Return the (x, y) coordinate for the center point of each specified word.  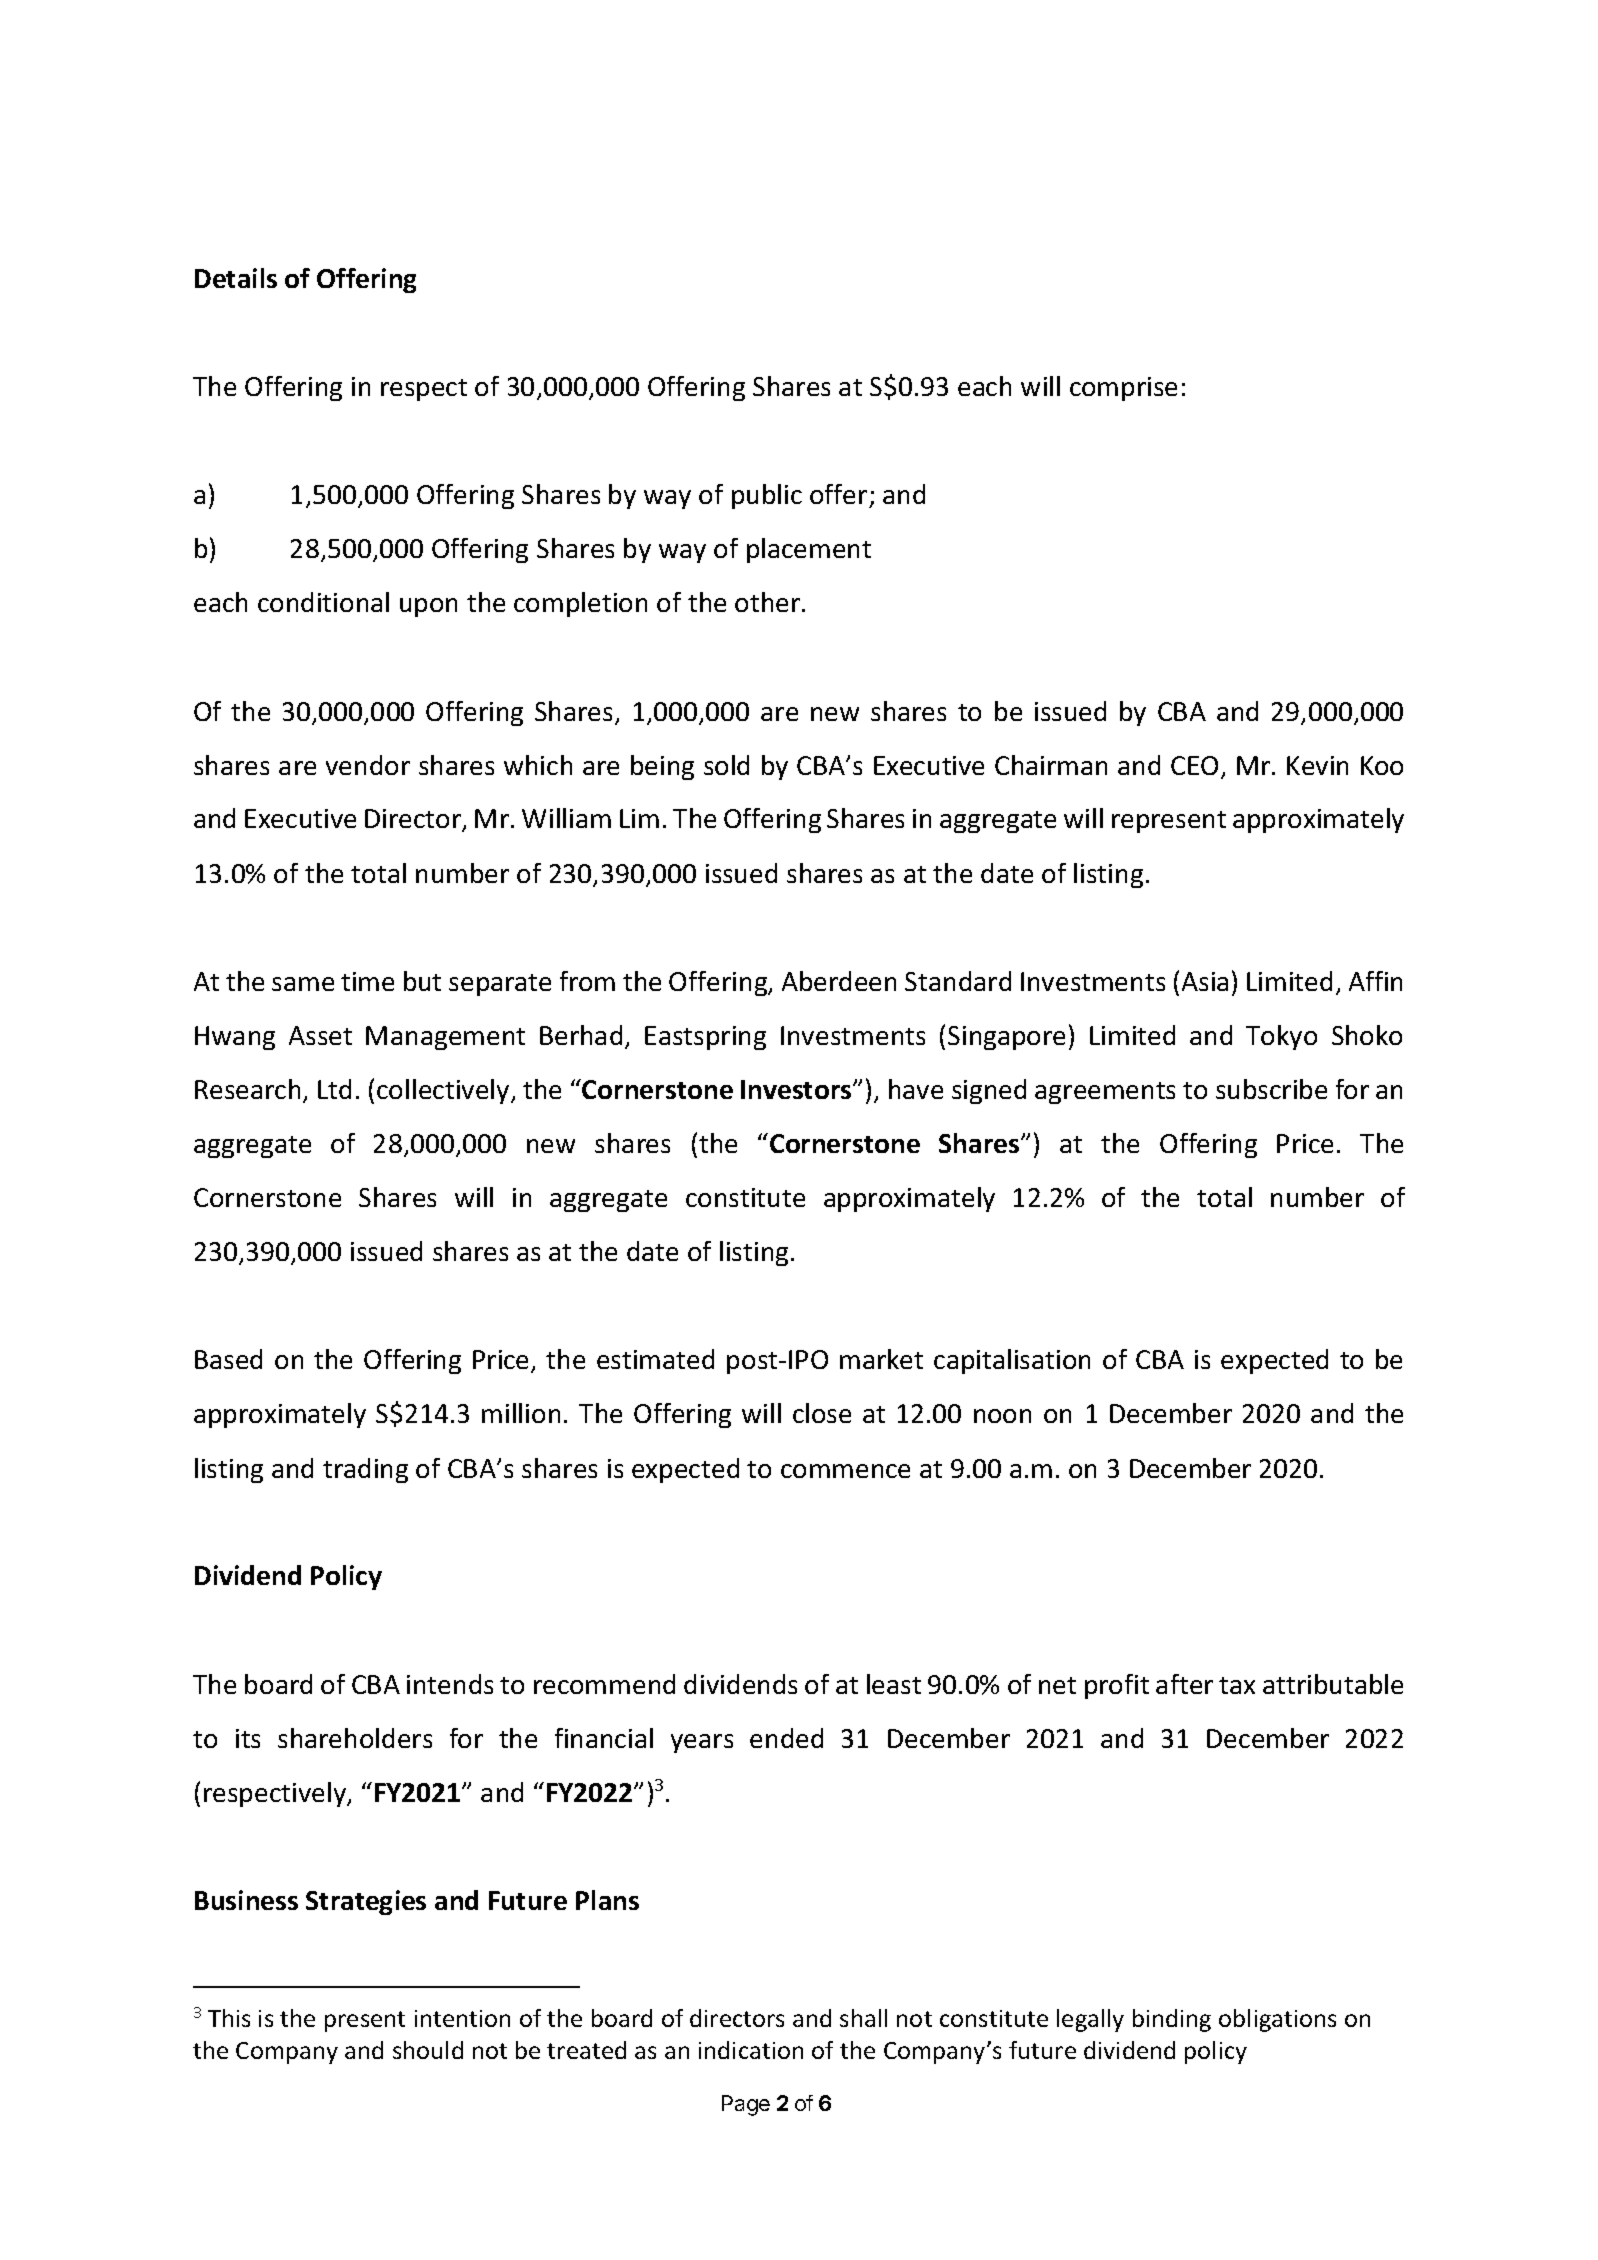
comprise (1123, 389)
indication (751, 2050)
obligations (1277, 2020)
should (428, 2050)
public (767, 496)
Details (236, 278)
